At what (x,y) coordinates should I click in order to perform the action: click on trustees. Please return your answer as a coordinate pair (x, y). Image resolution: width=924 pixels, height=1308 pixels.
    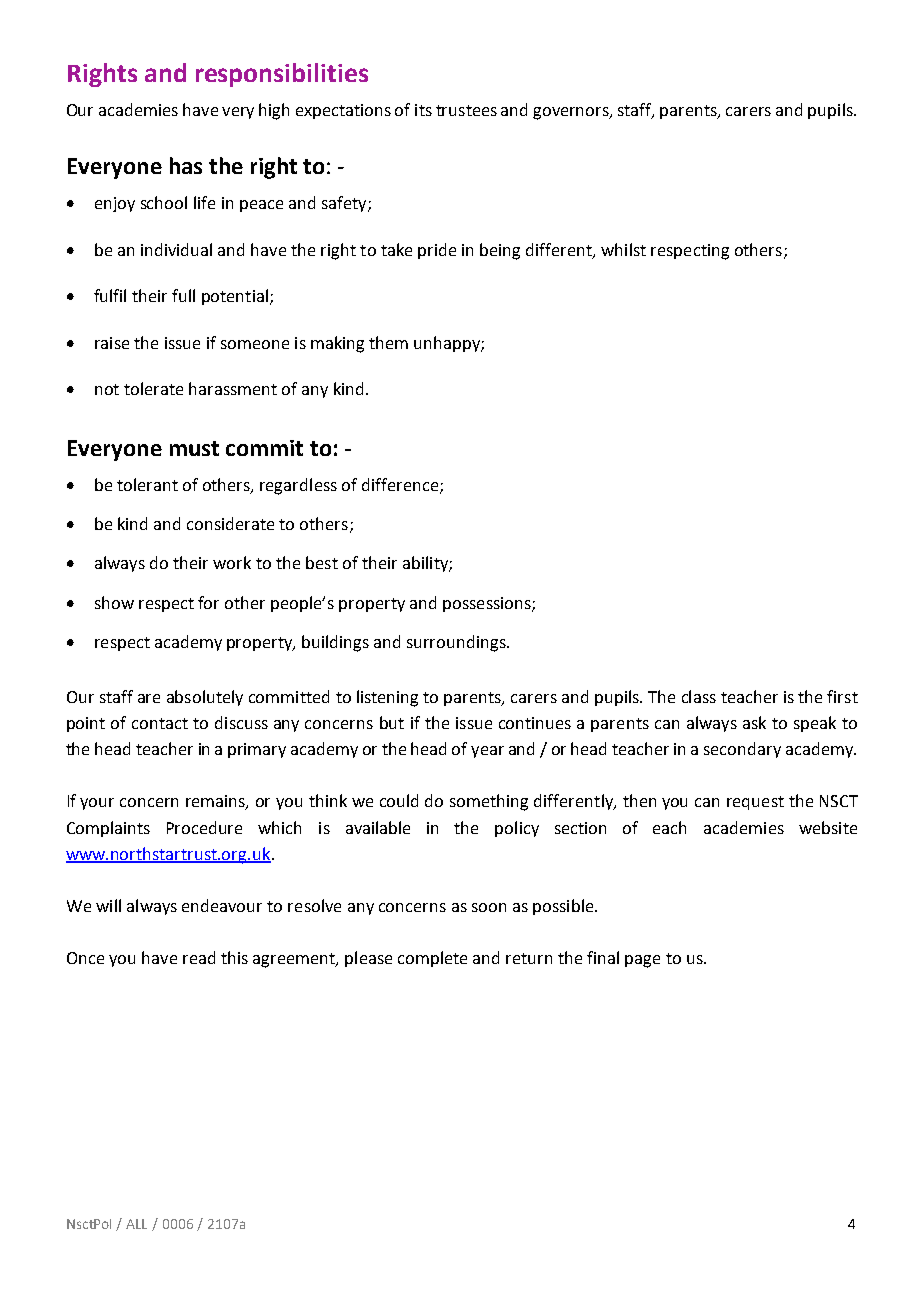
    Looking at the image, I should click on (466, 110).
